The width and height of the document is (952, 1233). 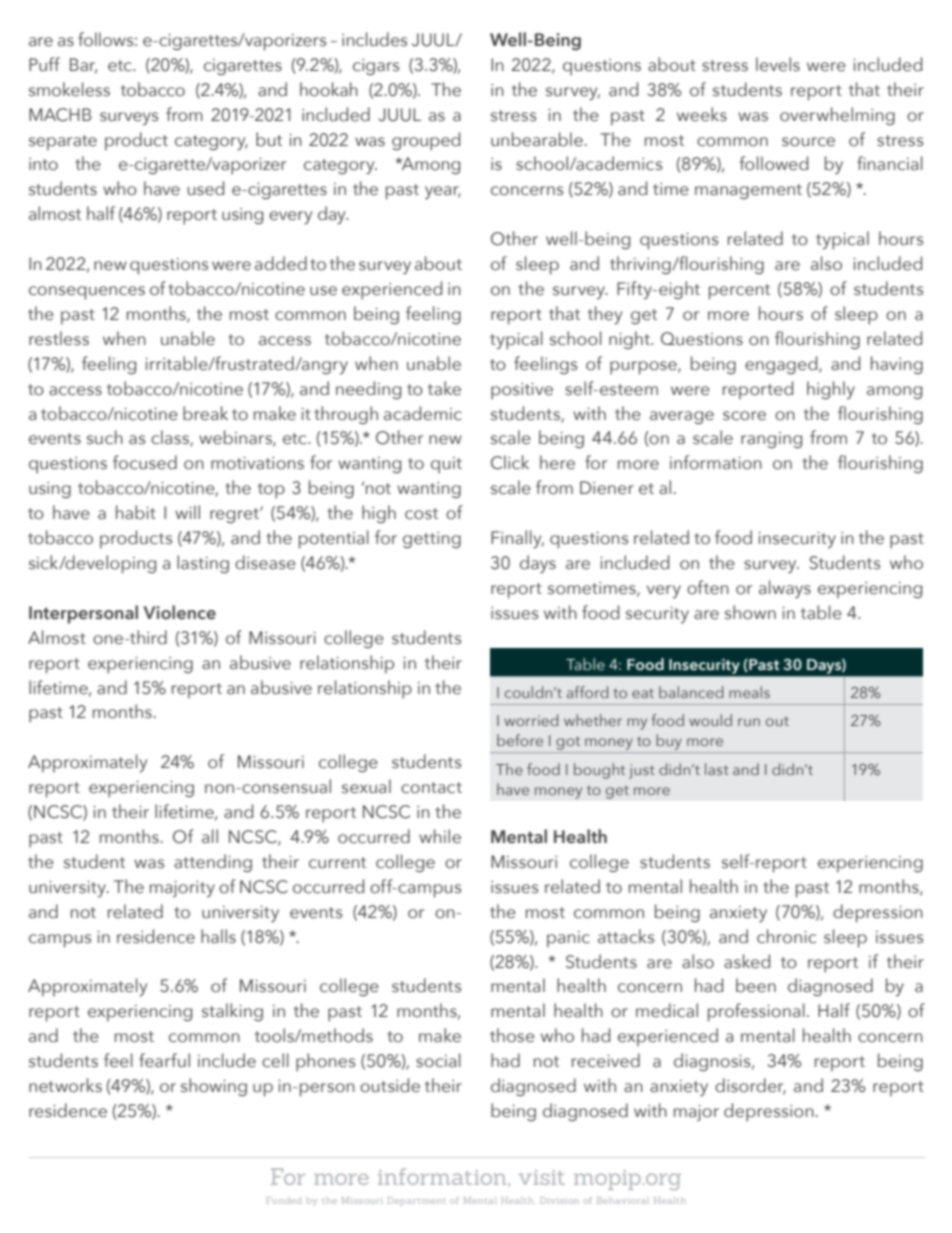 What do you see at coordinates (426, 141) in the document?
I see `grouped` at bounding box center [426, 141].
